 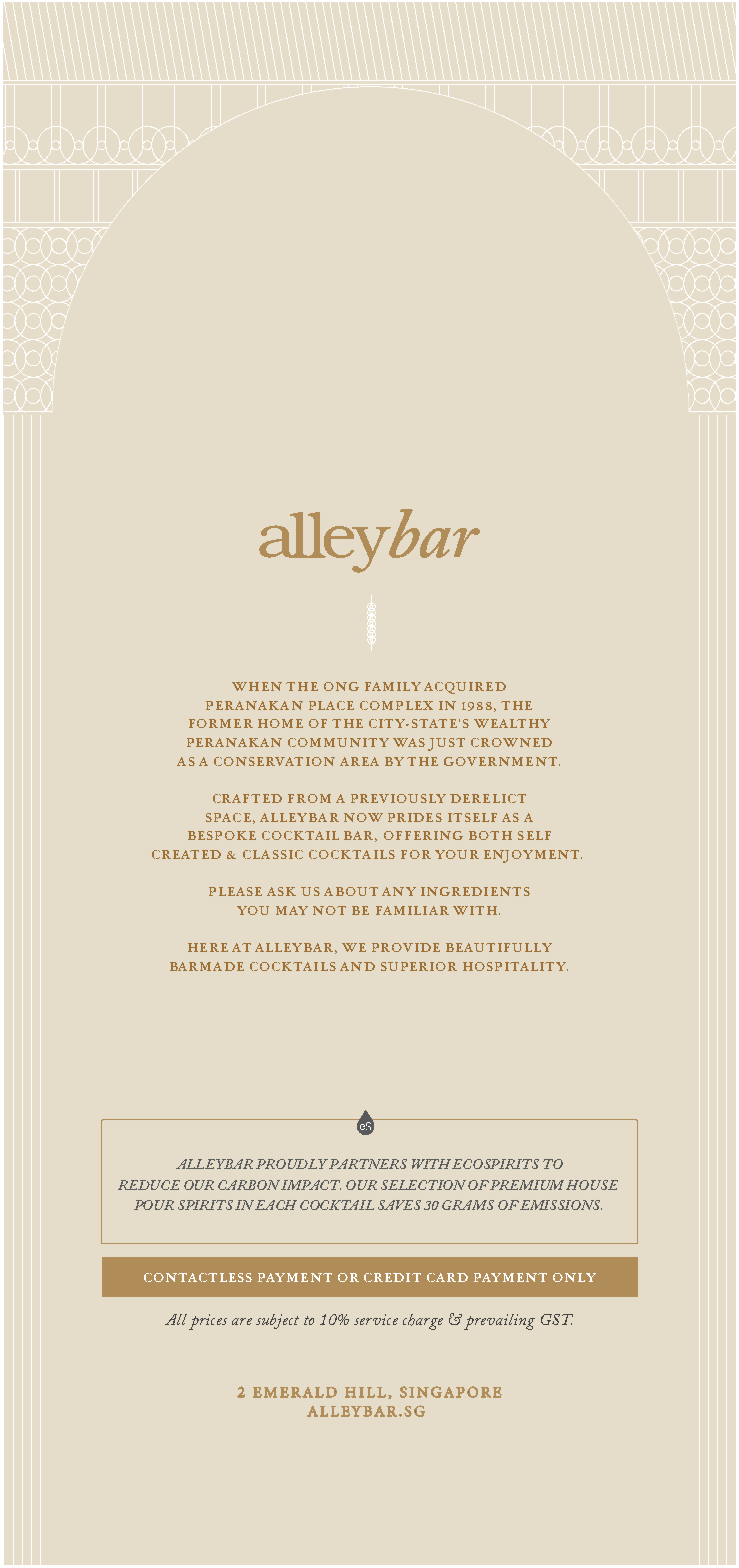 What do you see at coordinates (396, 705) in the screenshot?
I see `COMPLEX` at bounding box center [396, 705].
